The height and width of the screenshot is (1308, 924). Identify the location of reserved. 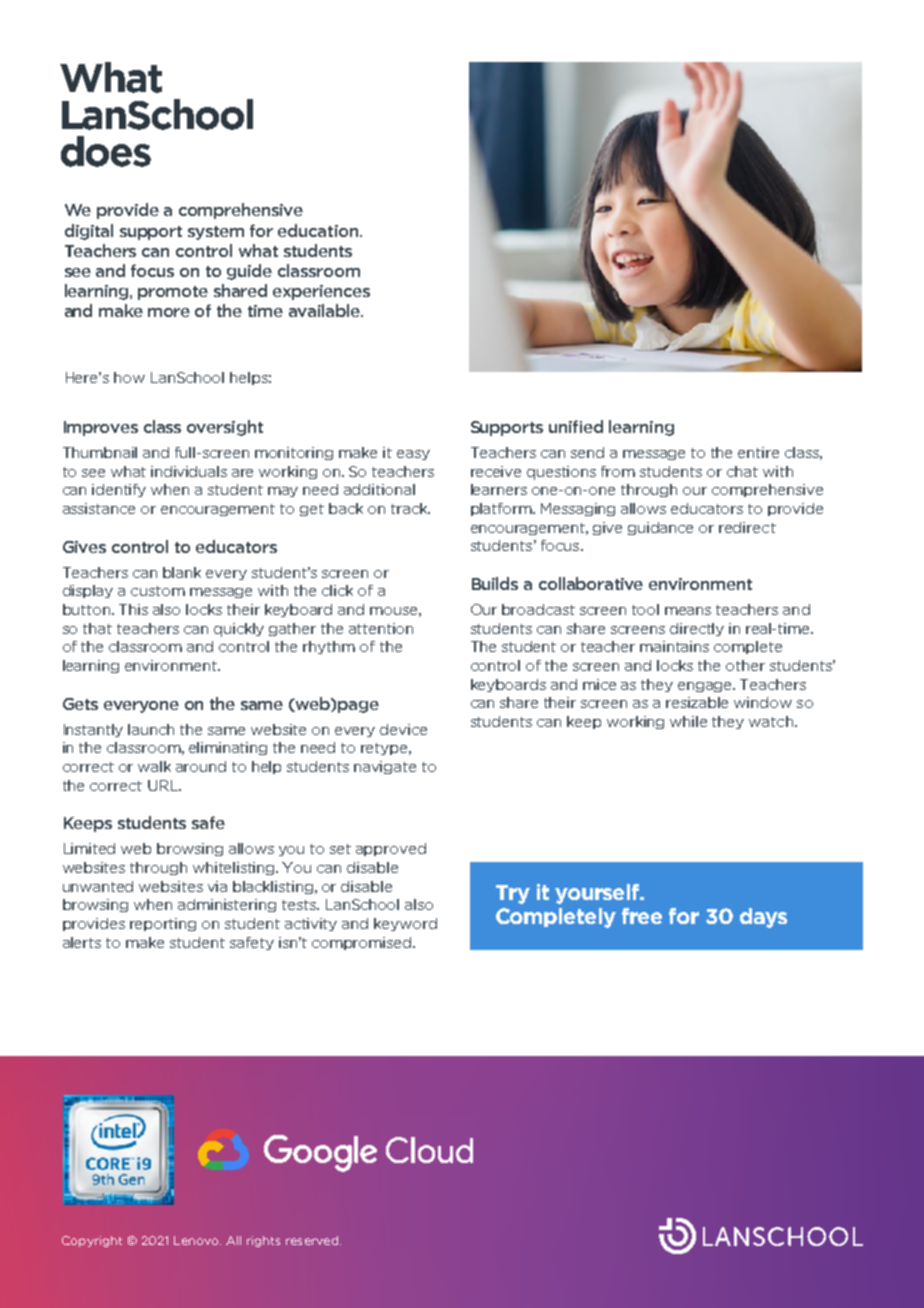
(312, 1240).
